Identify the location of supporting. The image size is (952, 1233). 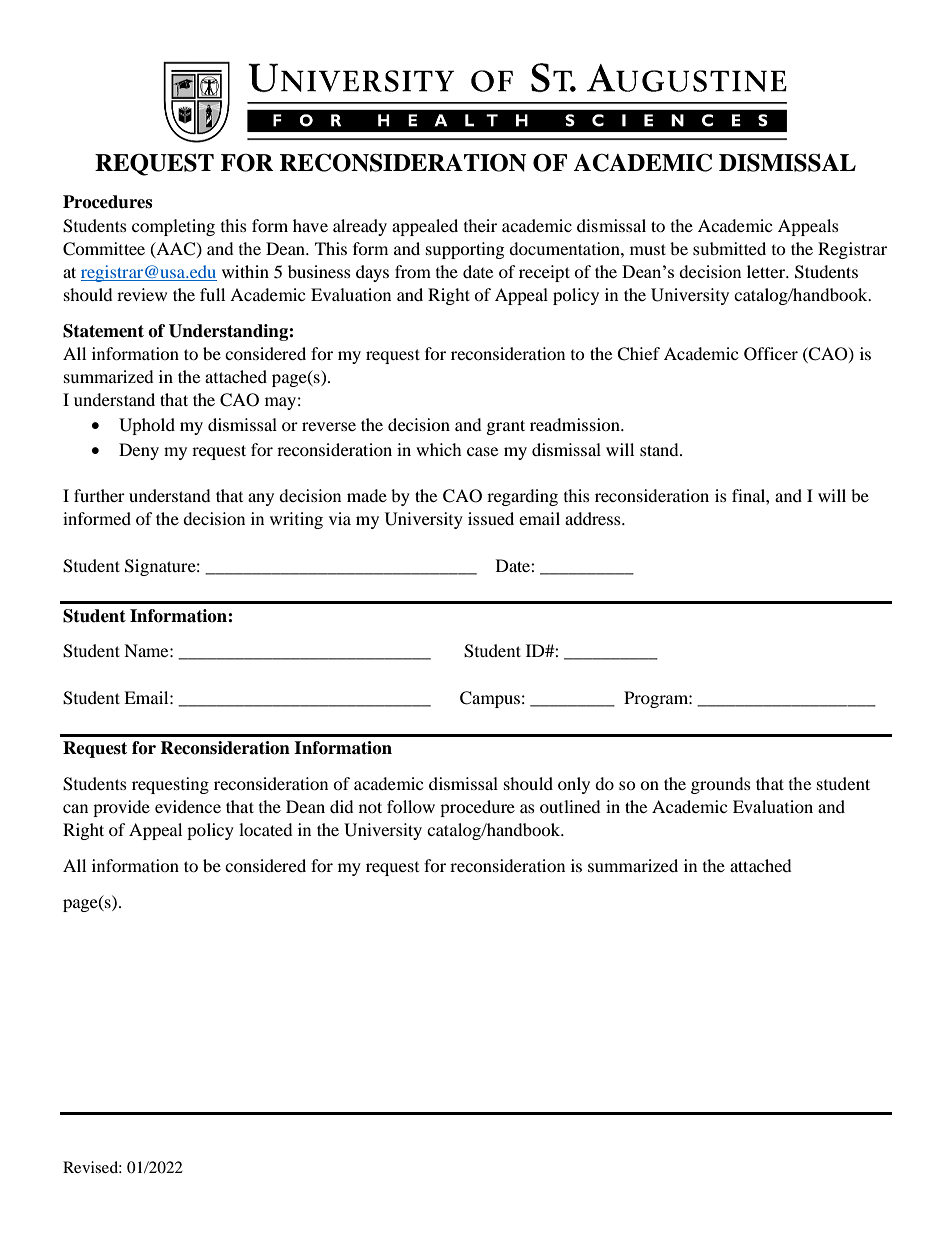
(465, 250).
